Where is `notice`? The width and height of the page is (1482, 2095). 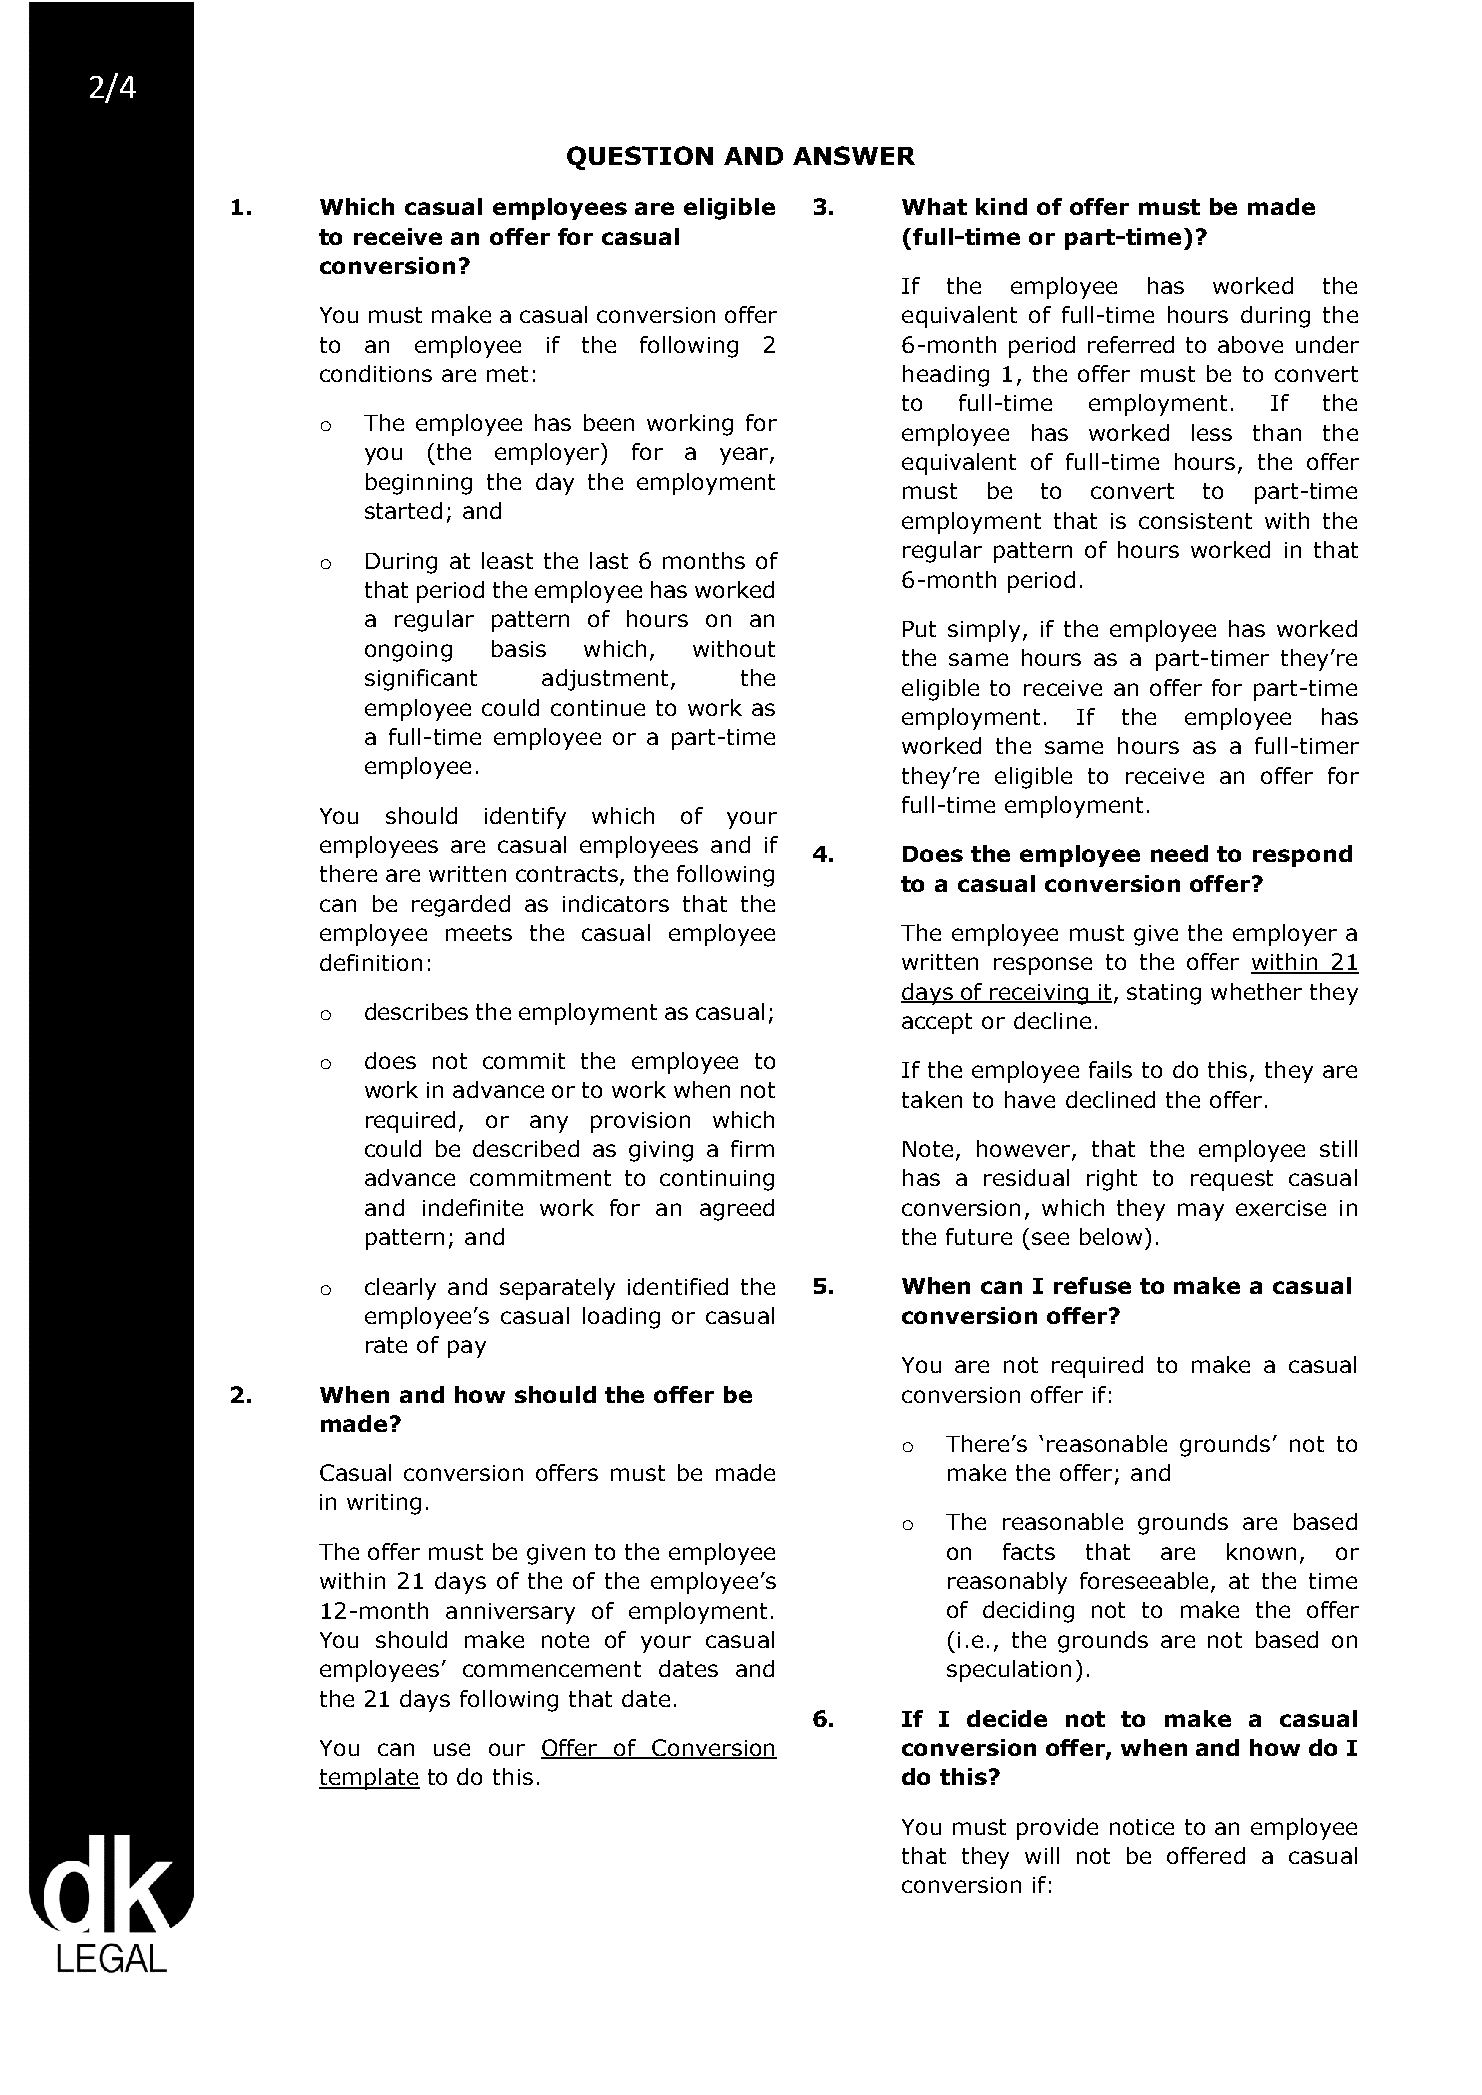 notice is located at coordinates (1142, 1827).
